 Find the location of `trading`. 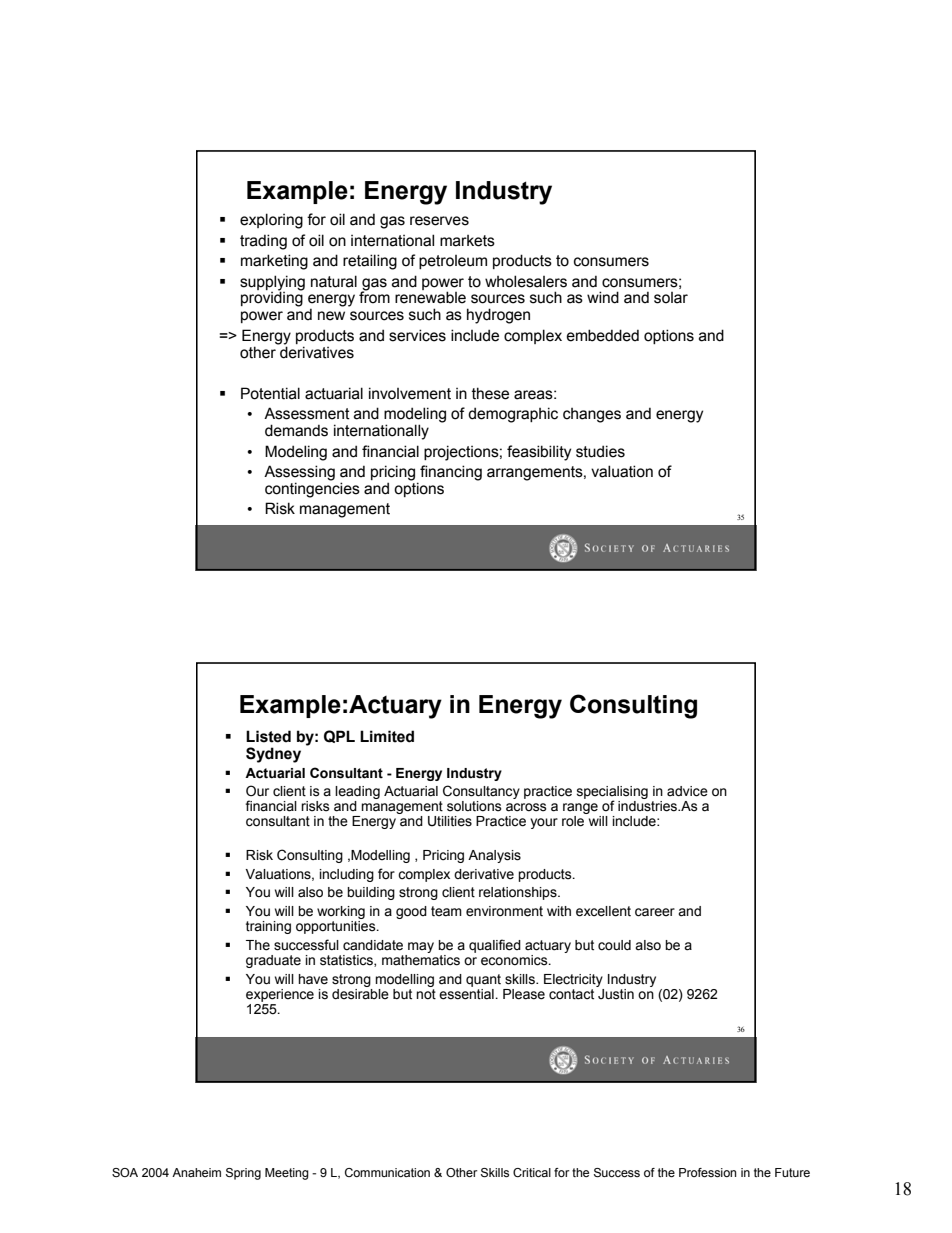

trading is located at coordinates (263, 242).
